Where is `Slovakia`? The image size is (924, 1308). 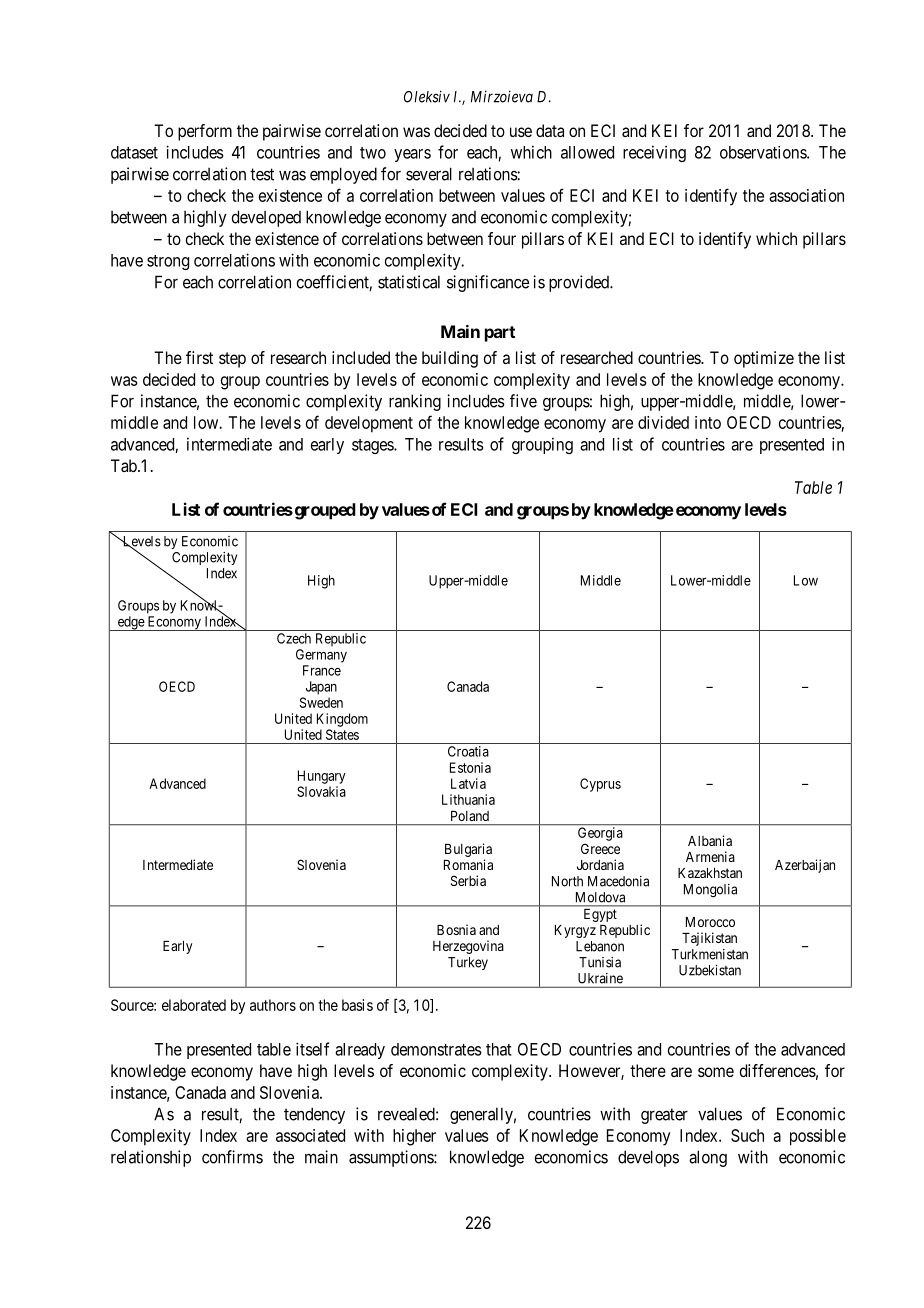 Slovakia is located at coordinates (321, 791).
